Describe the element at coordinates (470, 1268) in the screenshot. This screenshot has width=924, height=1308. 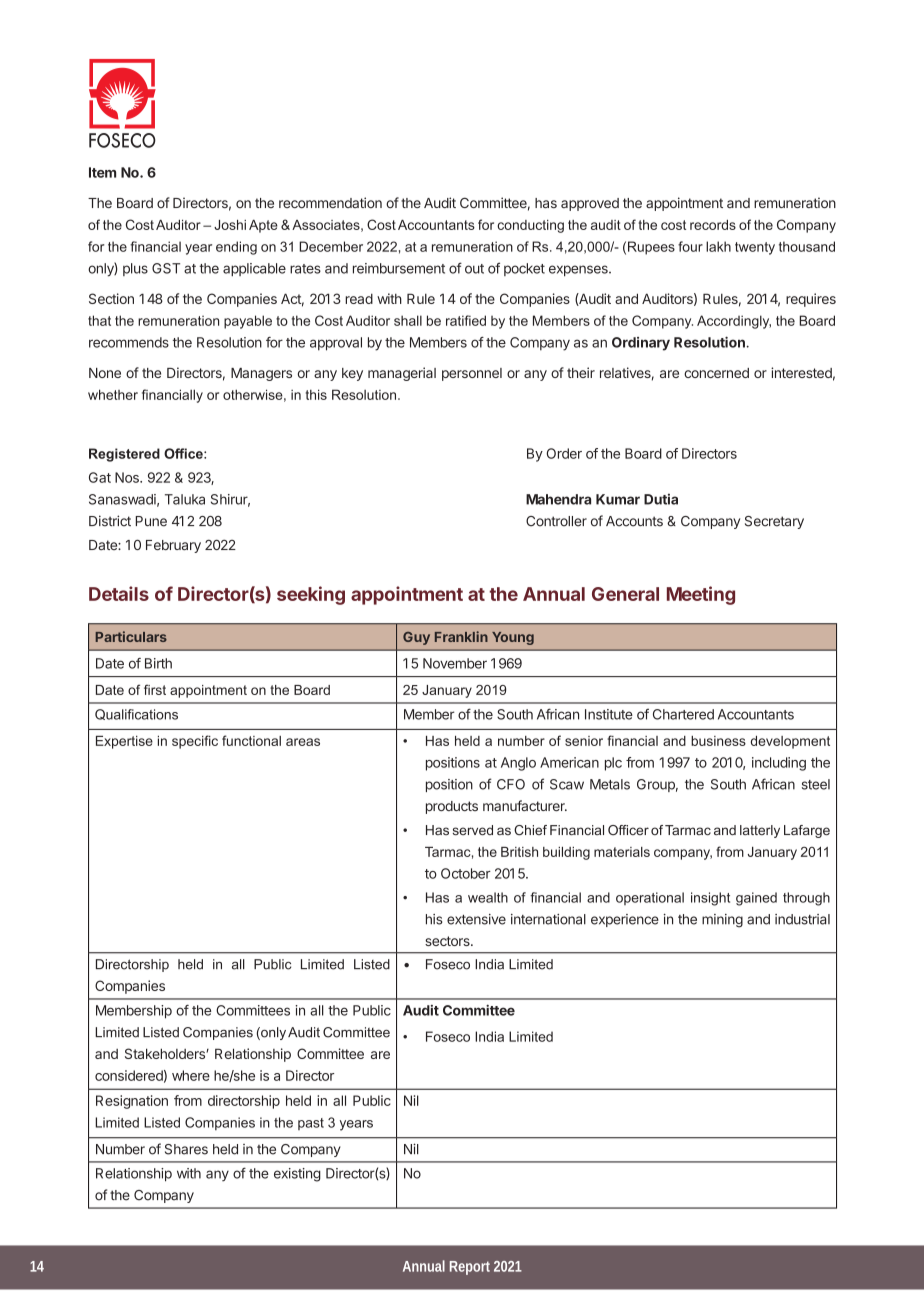
I see `Report` at that location.
